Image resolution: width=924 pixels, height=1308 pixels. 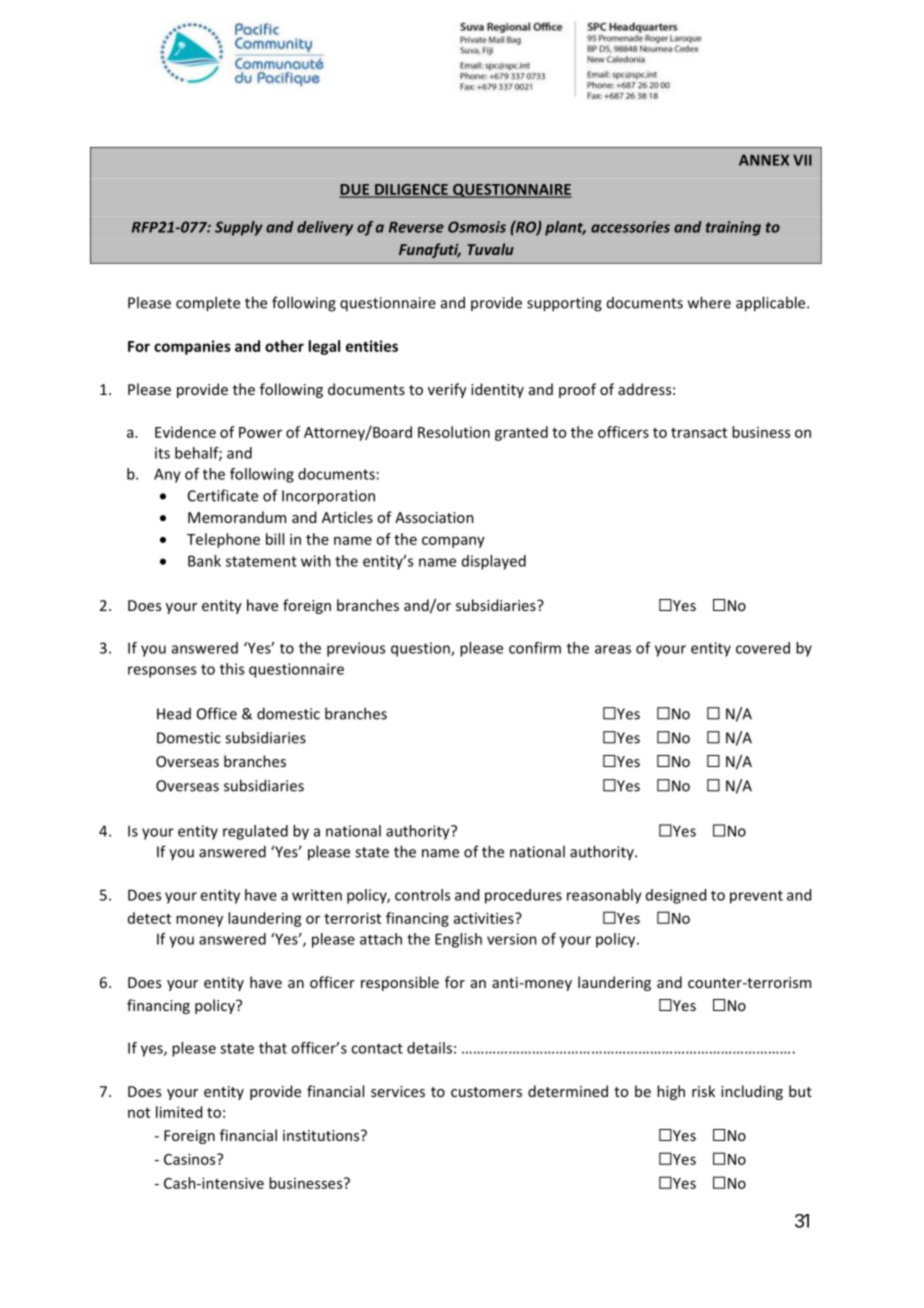 I want to click on confirm, so click(x=535, y=648).
